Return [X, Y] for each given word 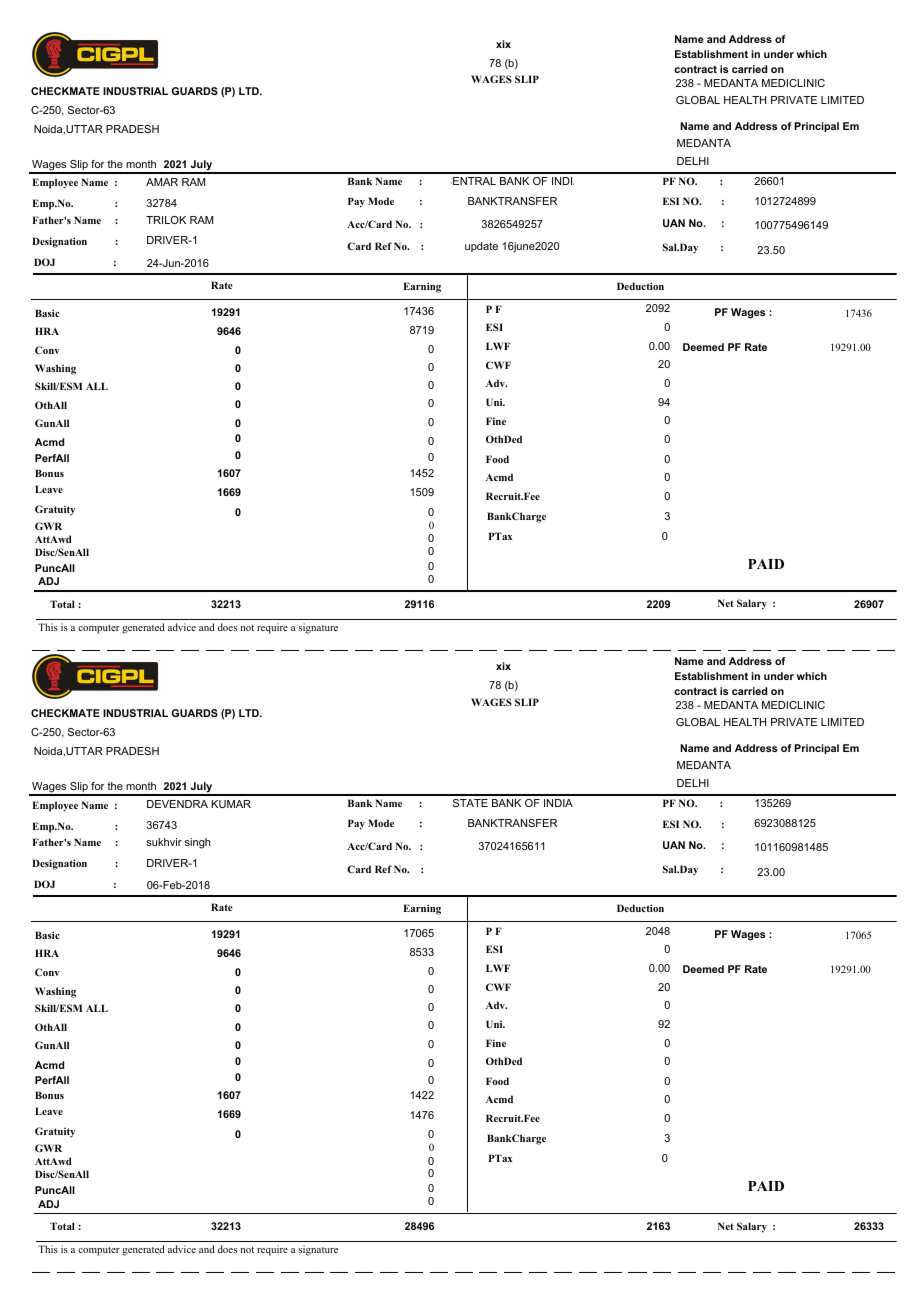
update [481, 247]
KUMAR [231, 804]
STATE [470, 803]
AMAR [162, 182]
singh [197, 843]
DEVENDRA [177, 804]
